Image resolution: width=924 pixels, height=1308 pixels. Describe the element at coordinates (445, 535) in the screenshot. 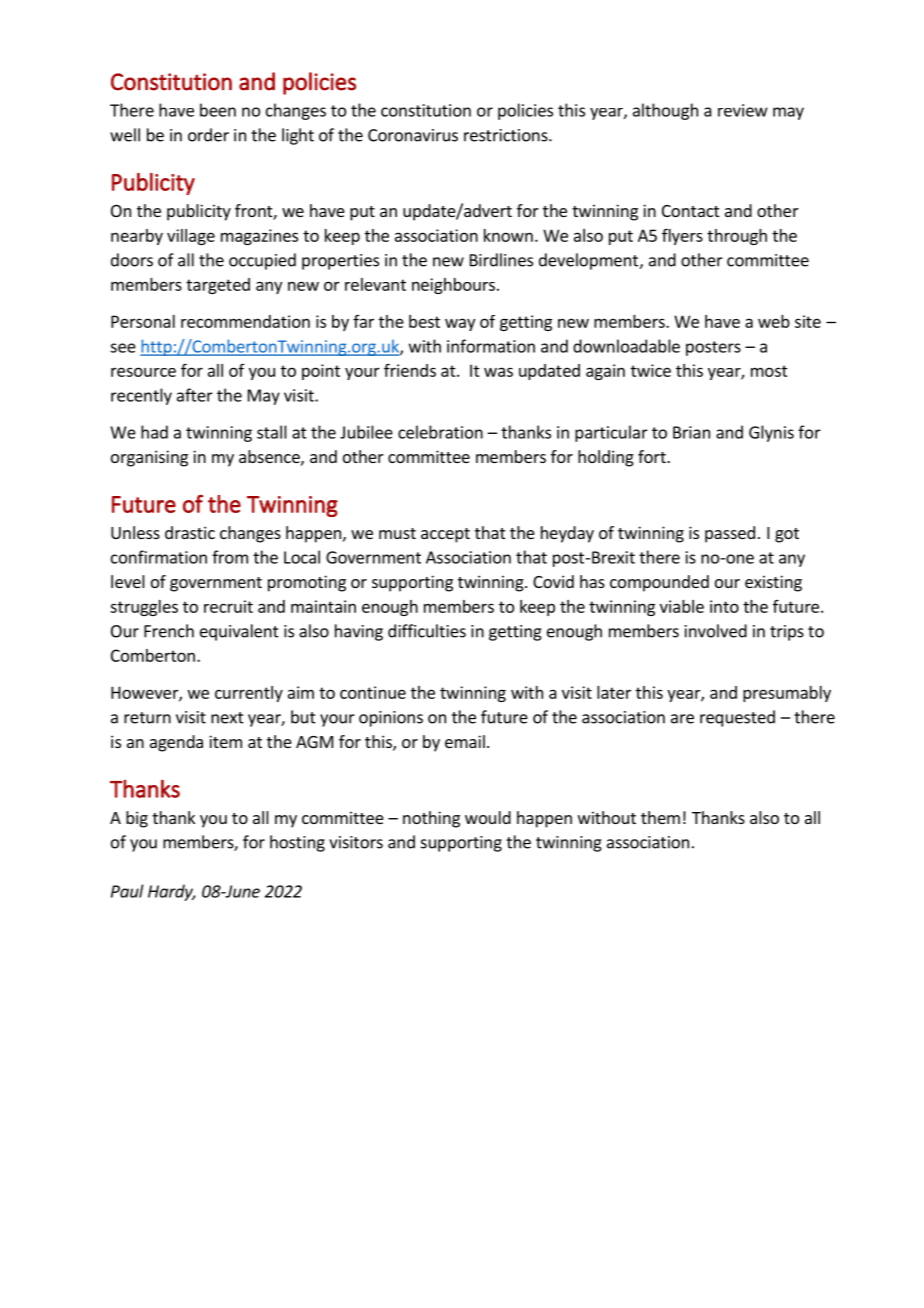

I see `accept` at that location.
